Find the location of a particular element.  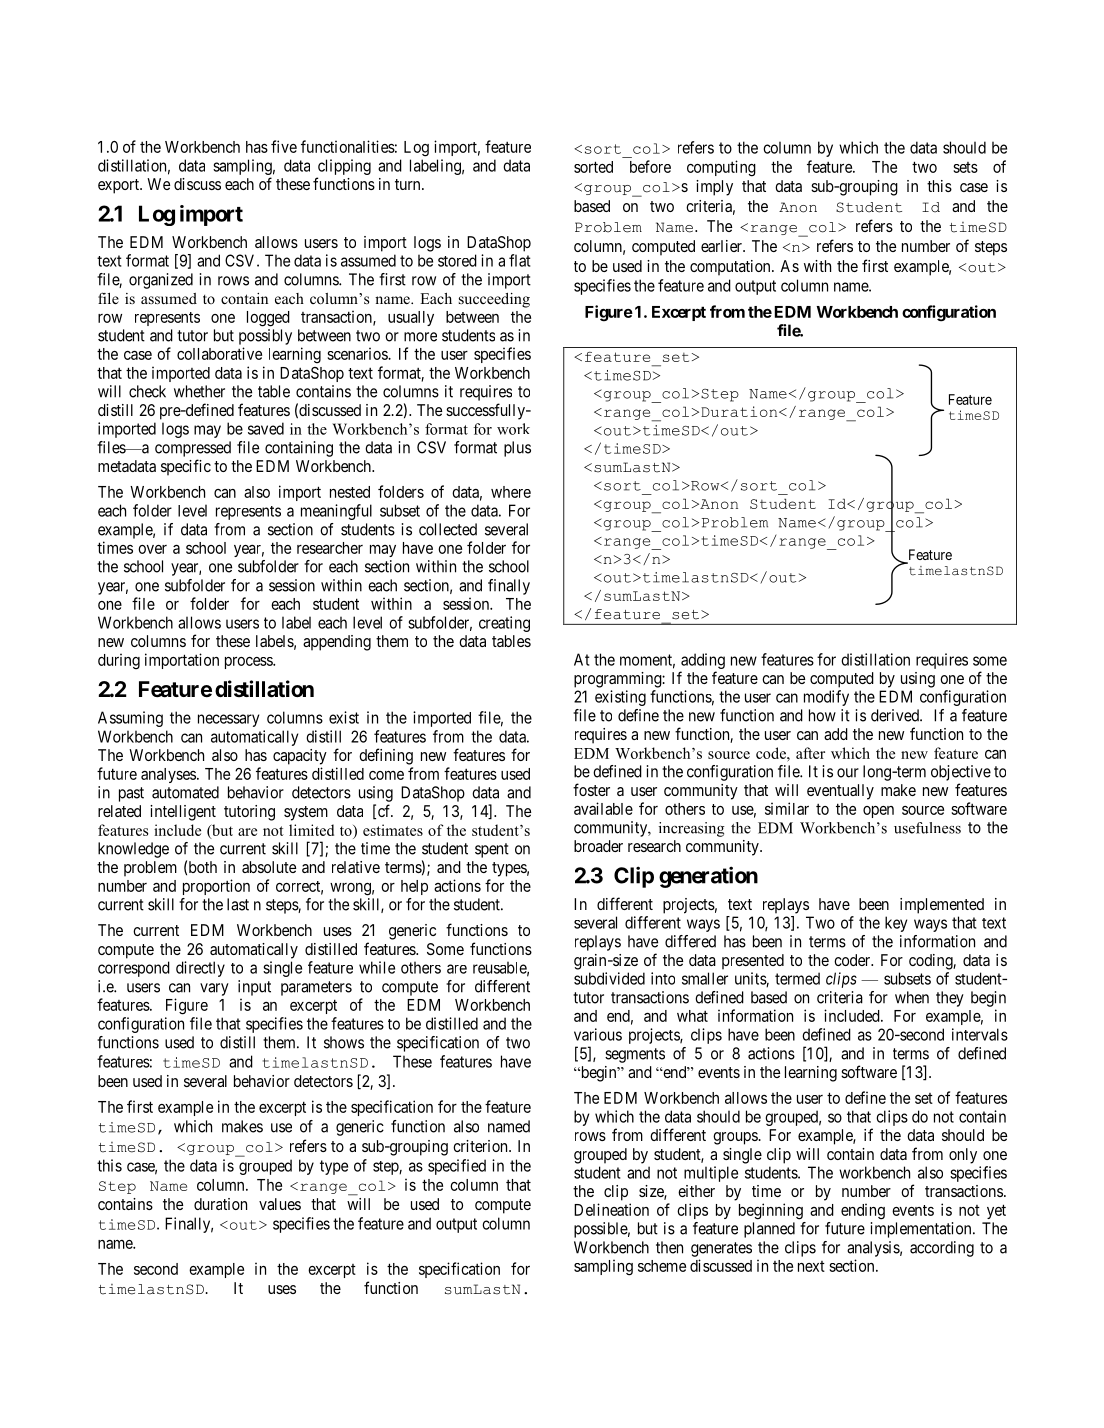

before is located at coordinates (650, 166).
